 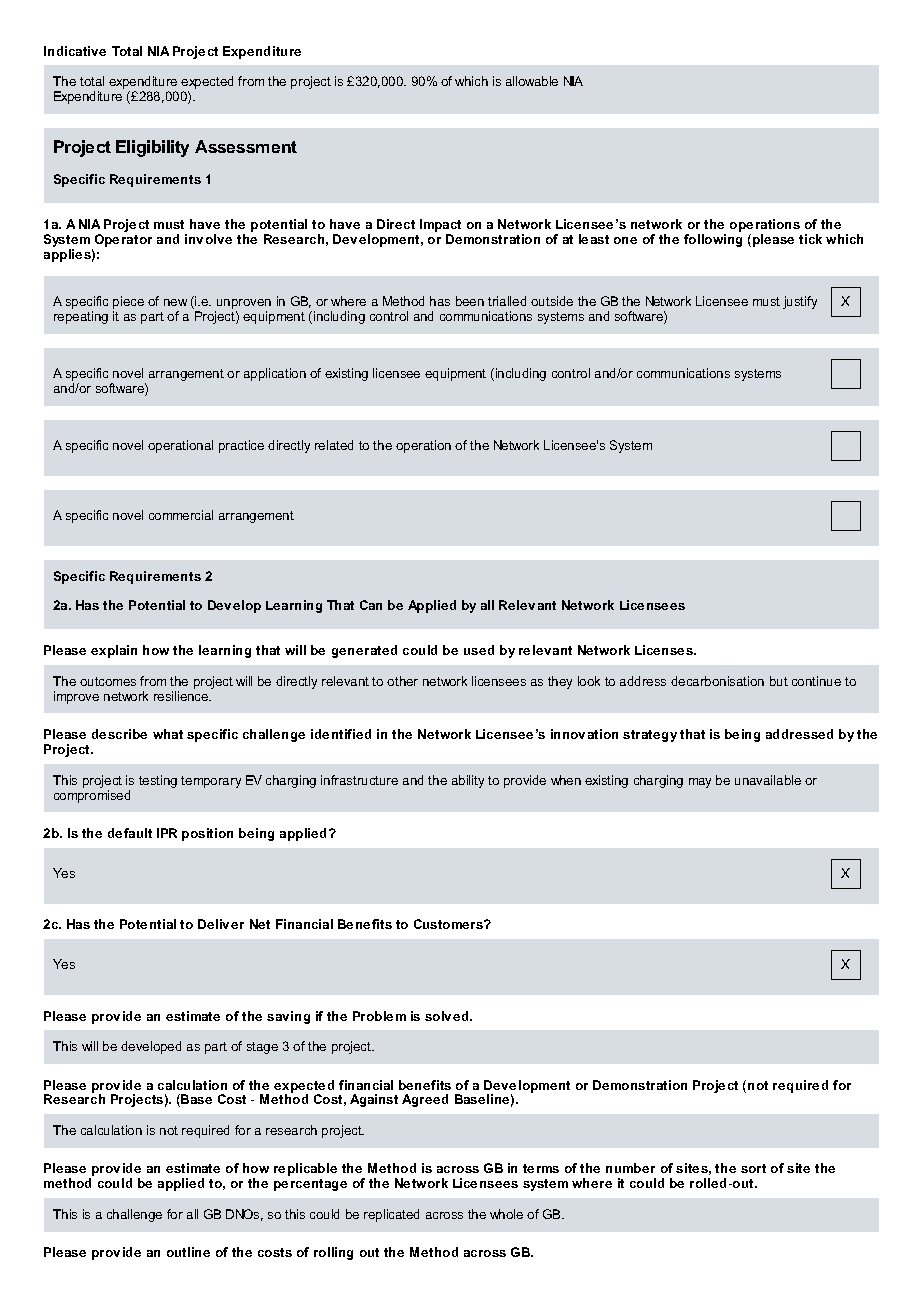 I want to click on Eligibility, so click(x=152, y=148).
